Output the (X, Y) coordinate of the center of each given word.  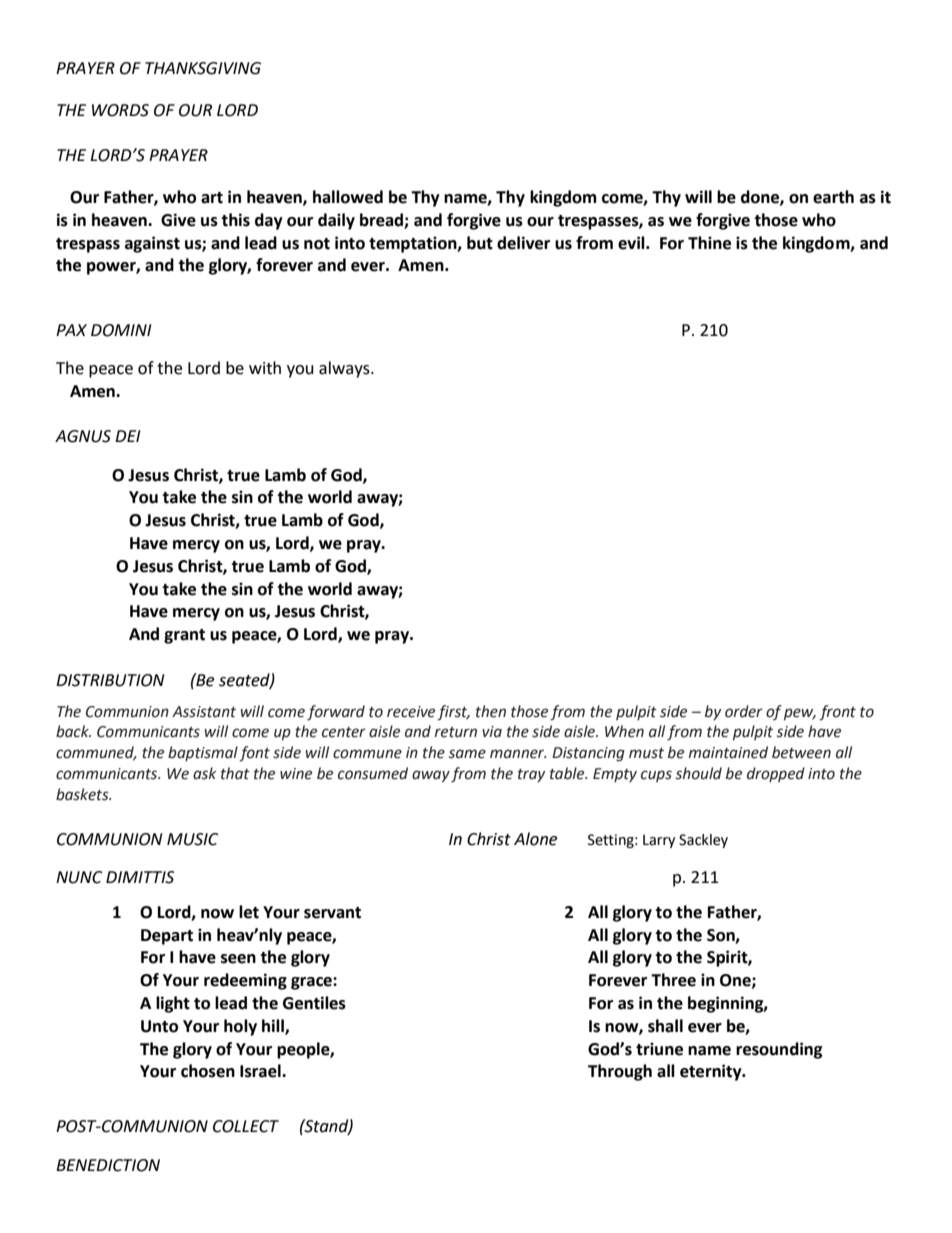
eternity (712, 1072)
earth (833, 197)
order (744, 711)
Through (620, 1072)
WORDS (120, 110)
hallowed (348, 197)
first (453, 712)
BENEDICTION (108, 1165)
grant (184, 636)
